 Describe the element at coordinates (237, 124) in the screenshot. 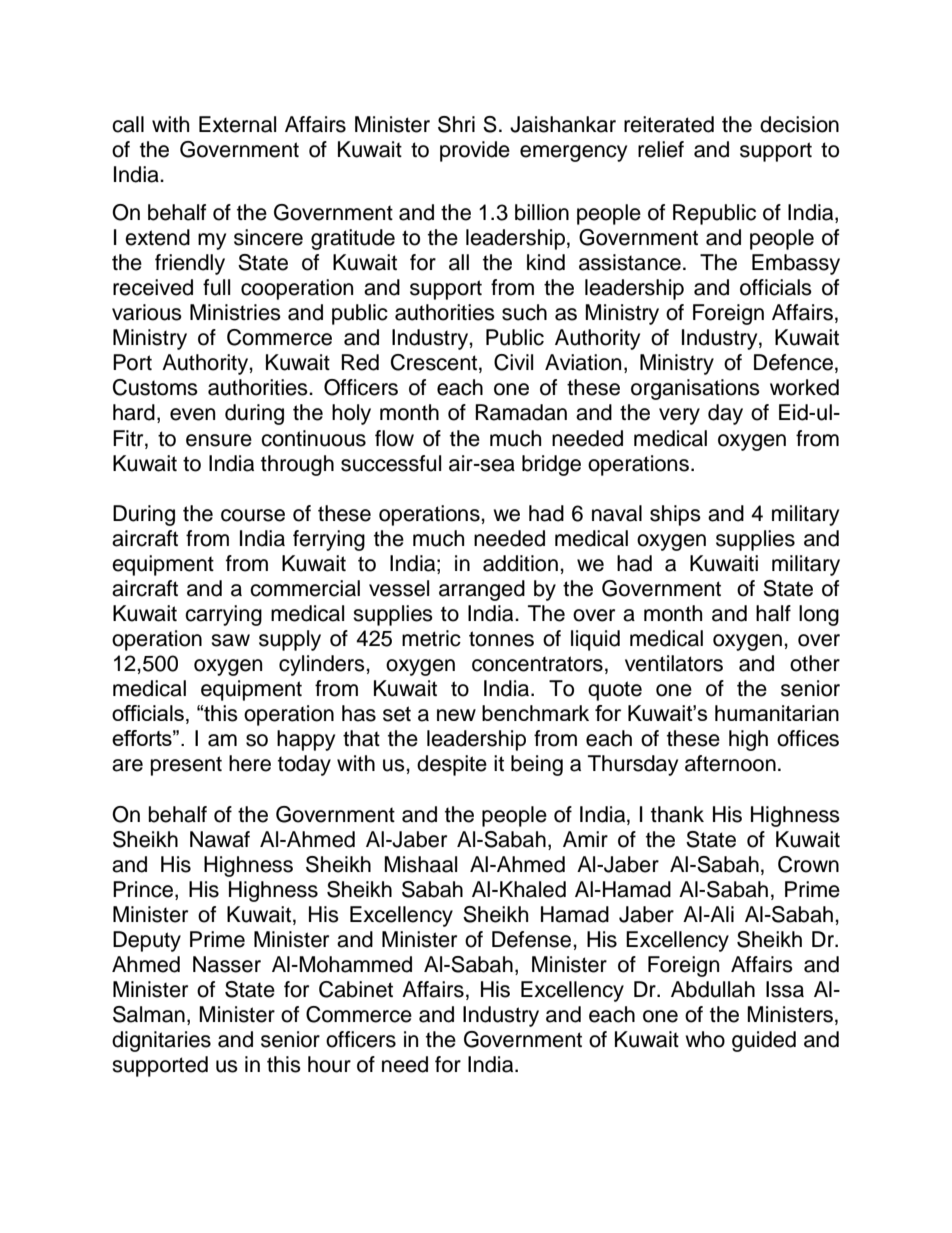

I see `External` at that location.
